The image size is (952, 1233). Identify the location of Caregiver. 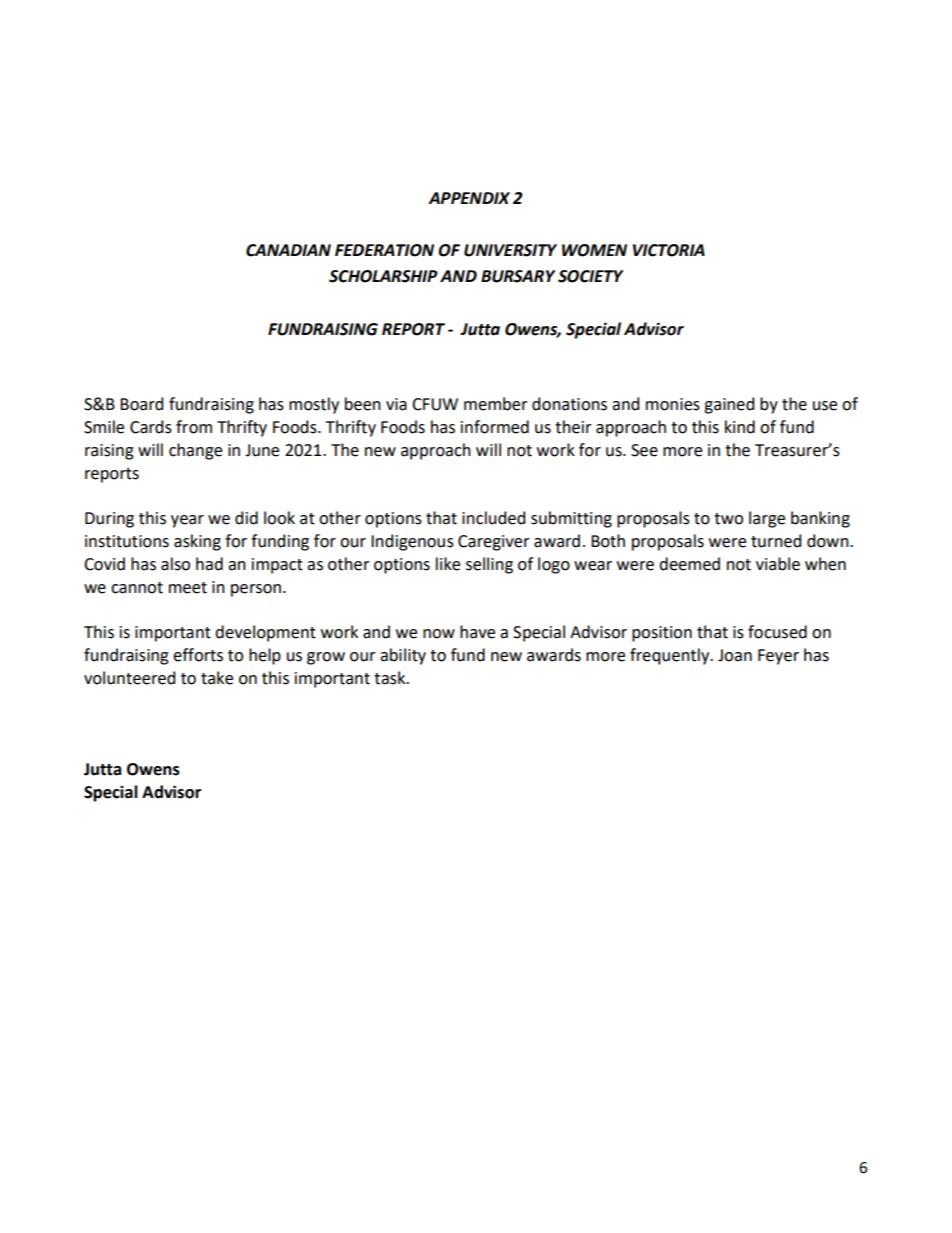
(494, 543).
